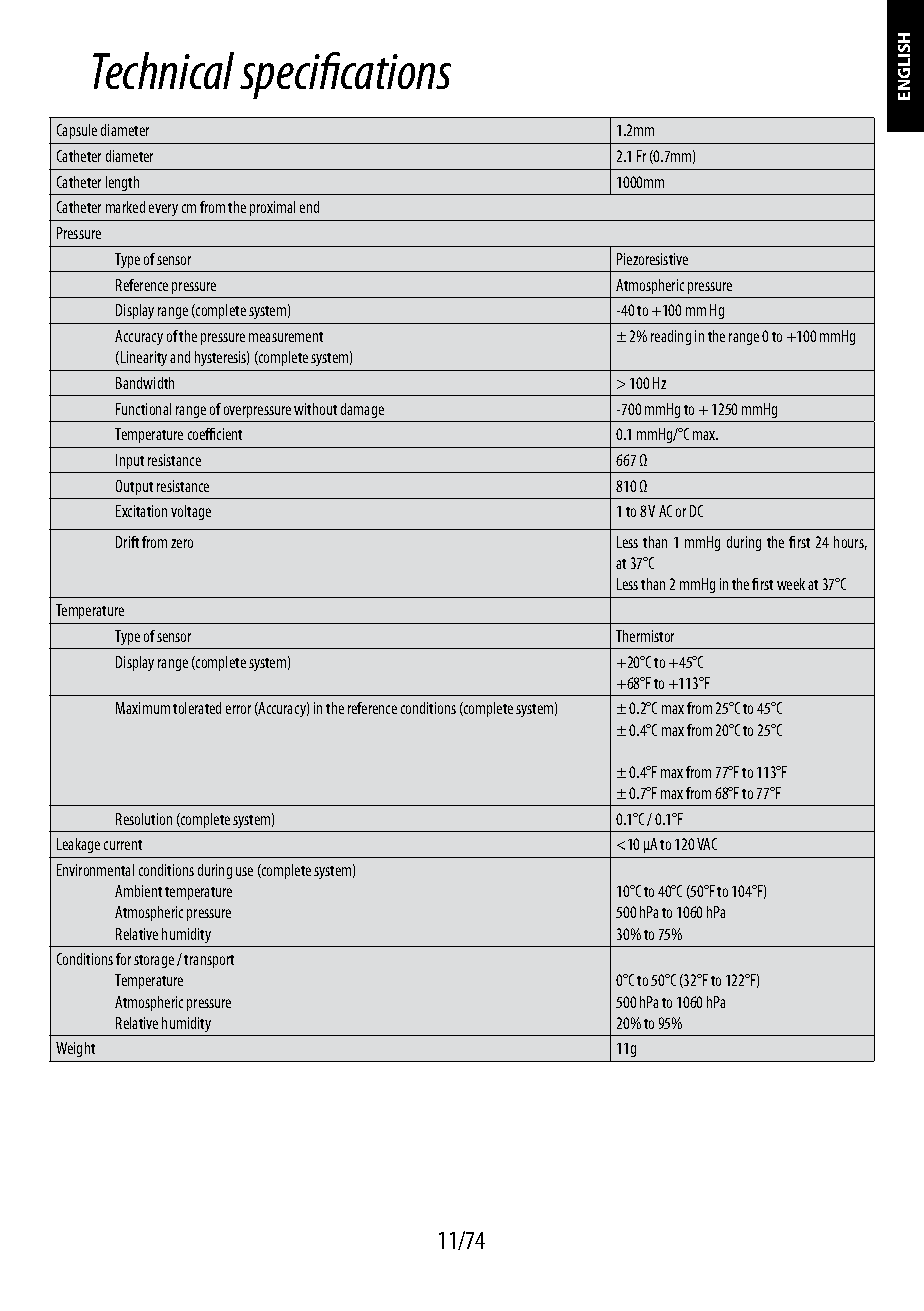  What do you see at coordinates (362, 410) in the screenshot?
I see `damage` at bounding box center [362, 410].
